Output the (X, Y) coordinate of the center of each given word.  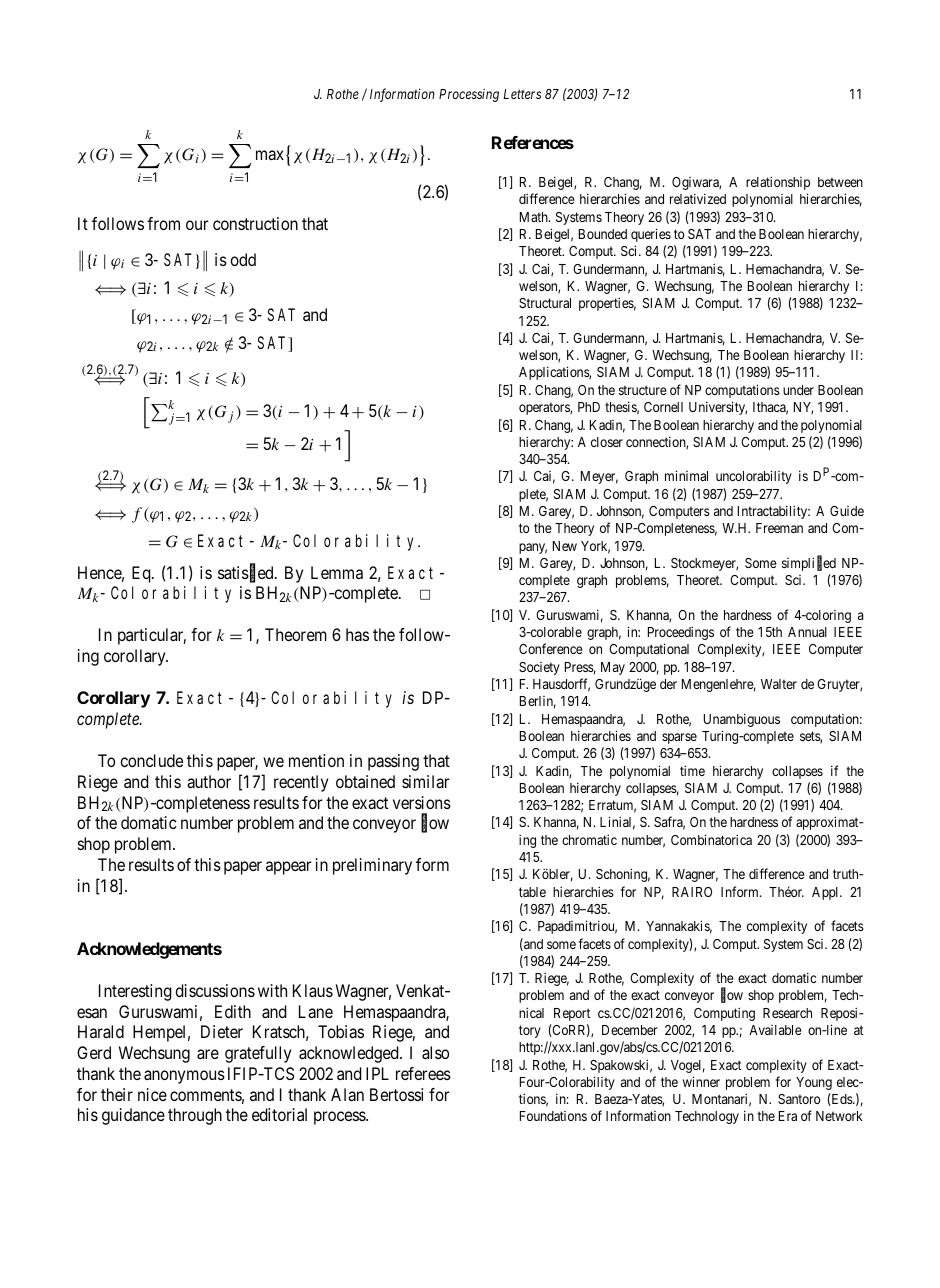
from (163, 223)
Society (539, 668)
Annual (807, 632)
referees (423, 1073)
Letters (522, 94)
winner (701, 1081)
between (840, 182)
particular (152, 636)
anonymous (184, 1077)
